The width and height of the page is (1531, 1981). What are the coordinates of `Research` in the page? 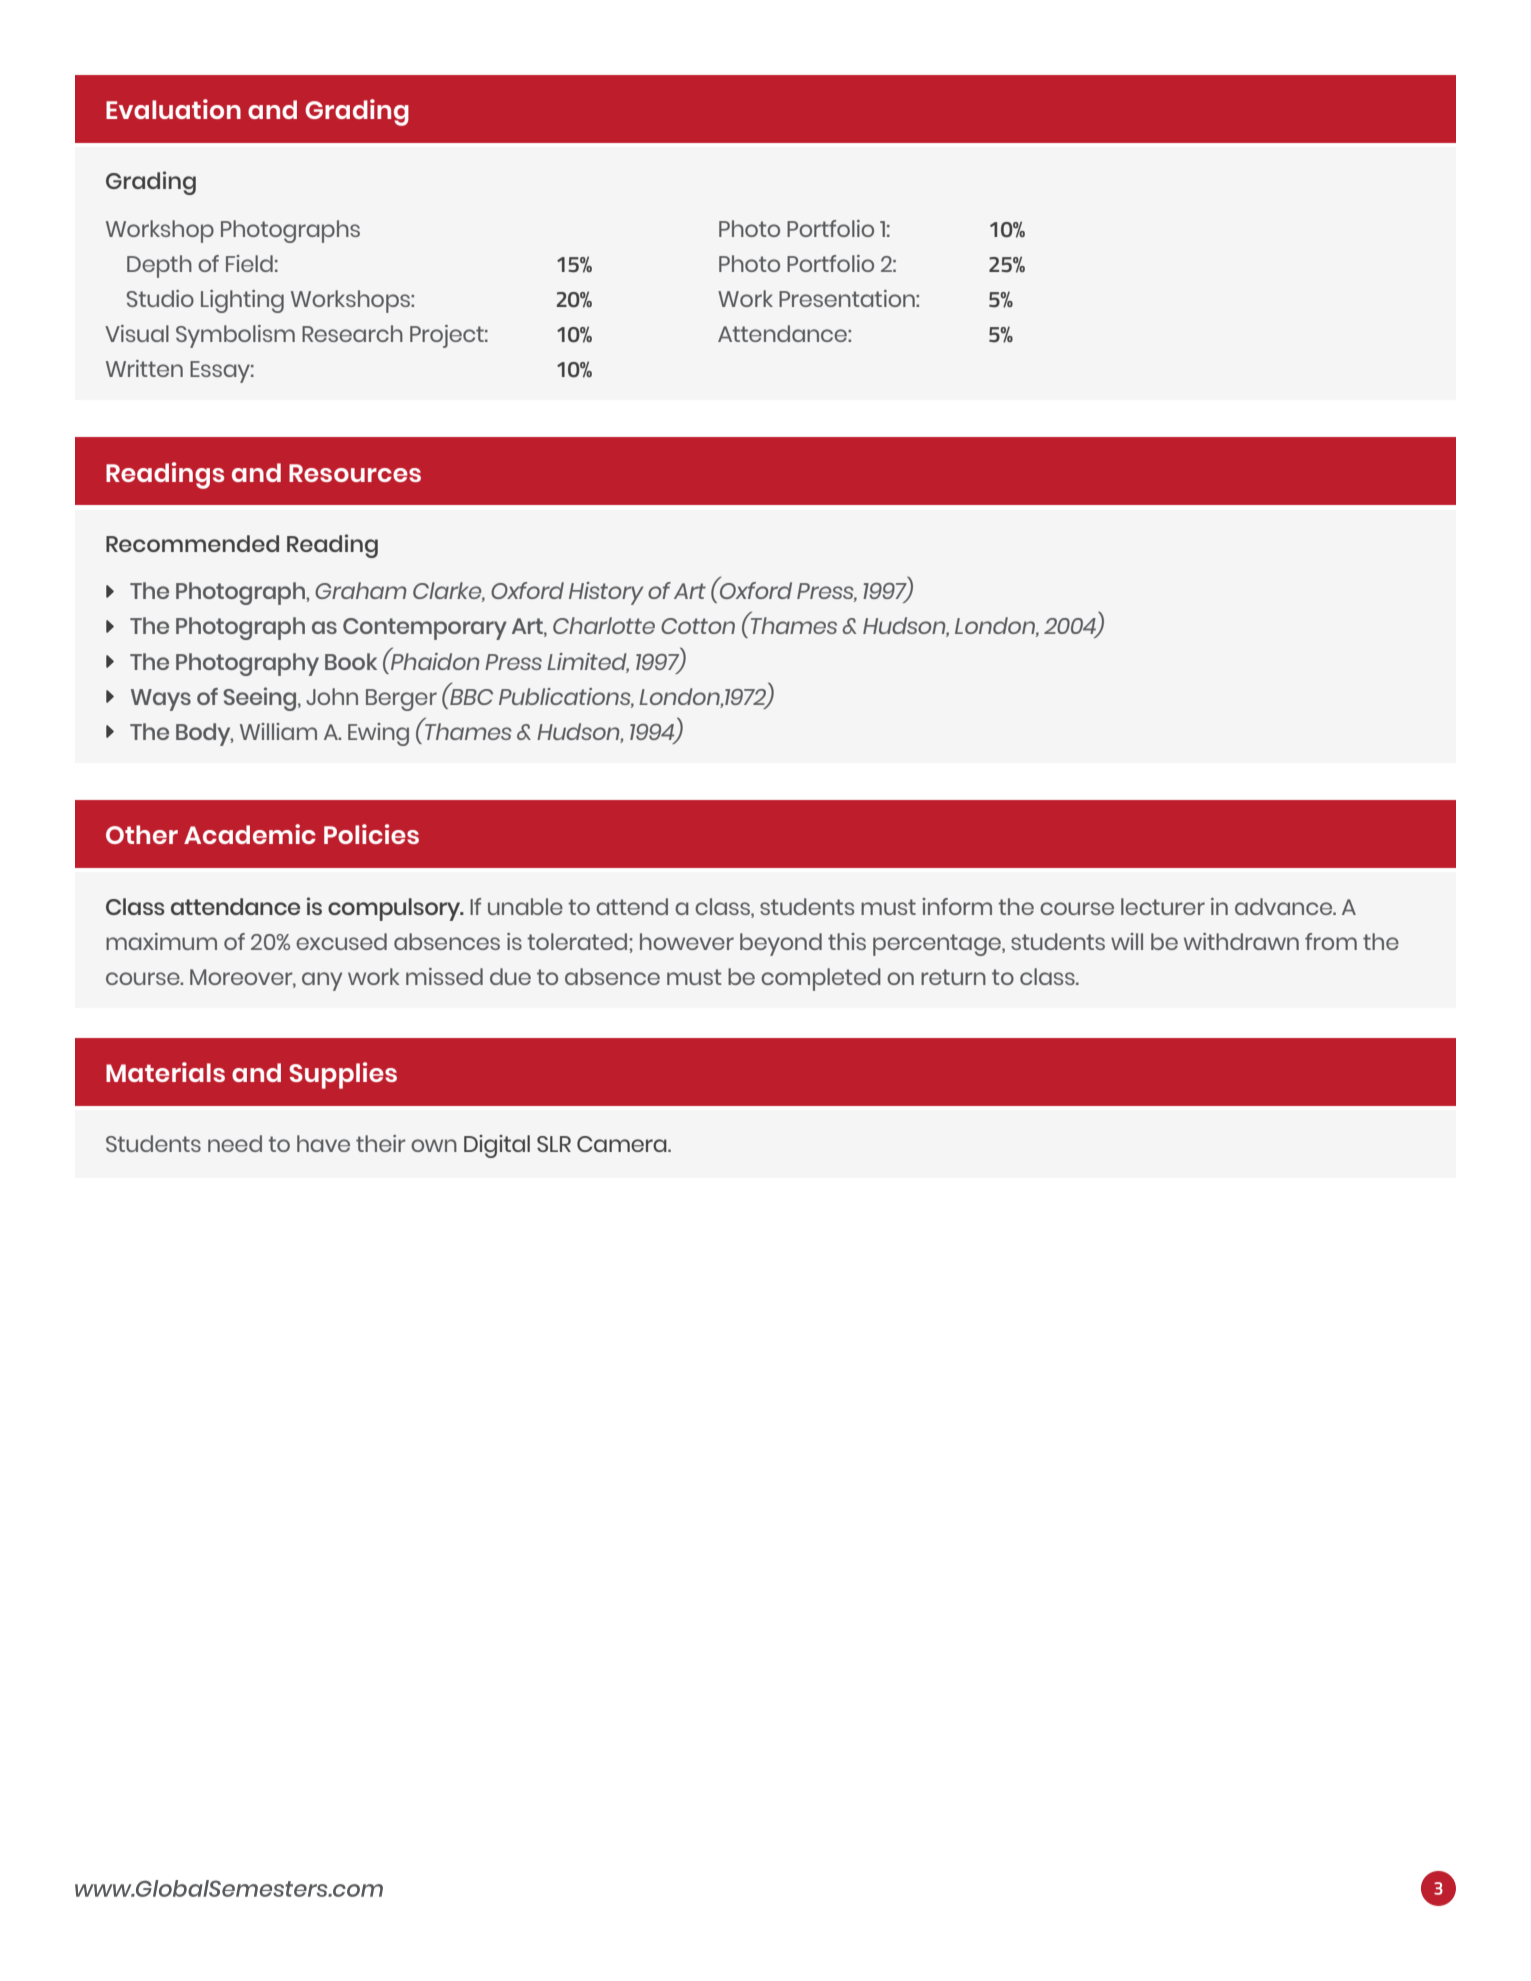 It's located at (352, 333).
